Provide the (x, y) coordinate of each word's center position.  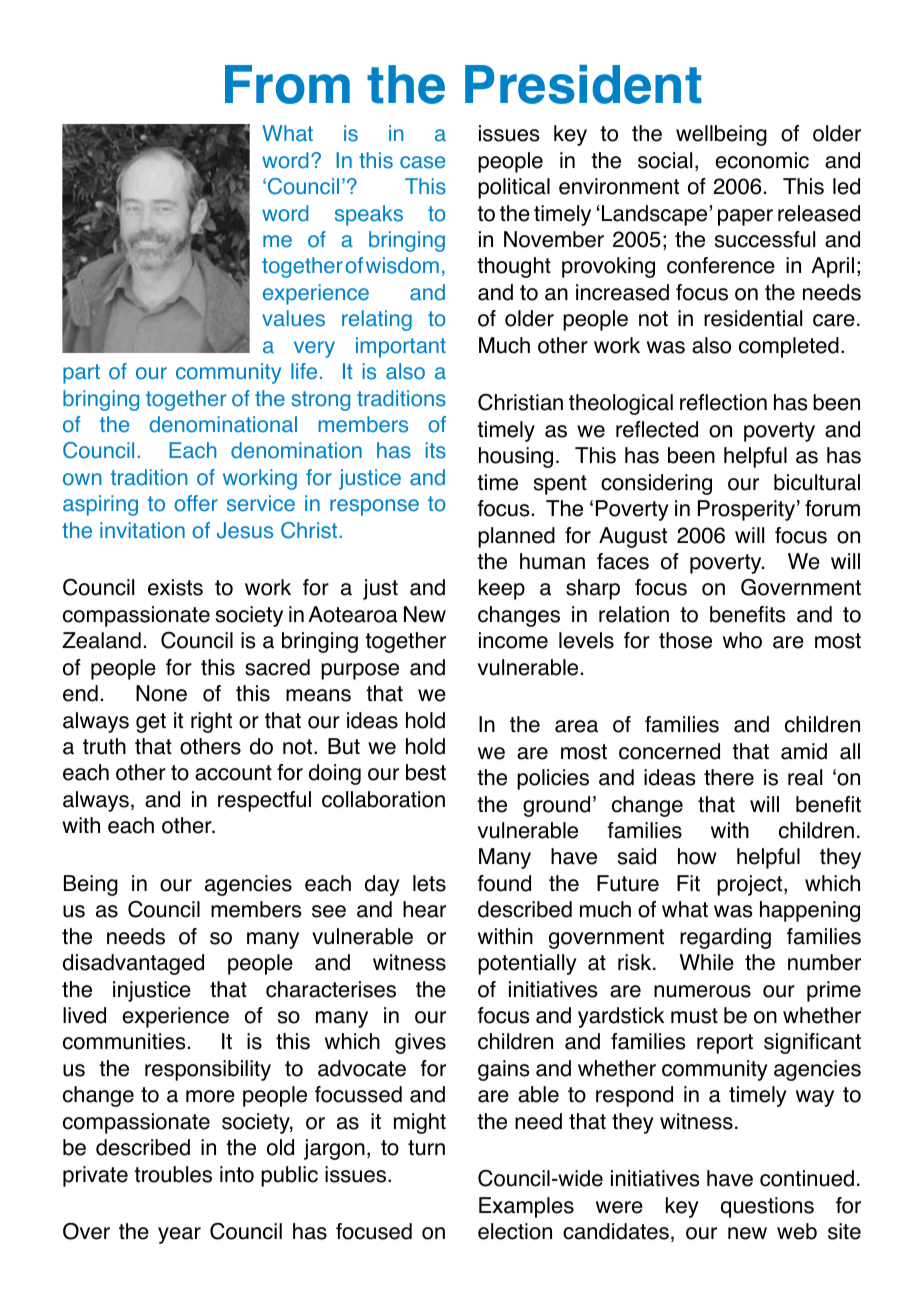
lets (429, 883)
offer (196, 503)
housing (516, 457)
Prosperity (746, 510)
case (422, 162)
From (287, 84)
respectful (264, 801)
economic (762, 160)
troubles (173, 1174)
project (751, 885)
